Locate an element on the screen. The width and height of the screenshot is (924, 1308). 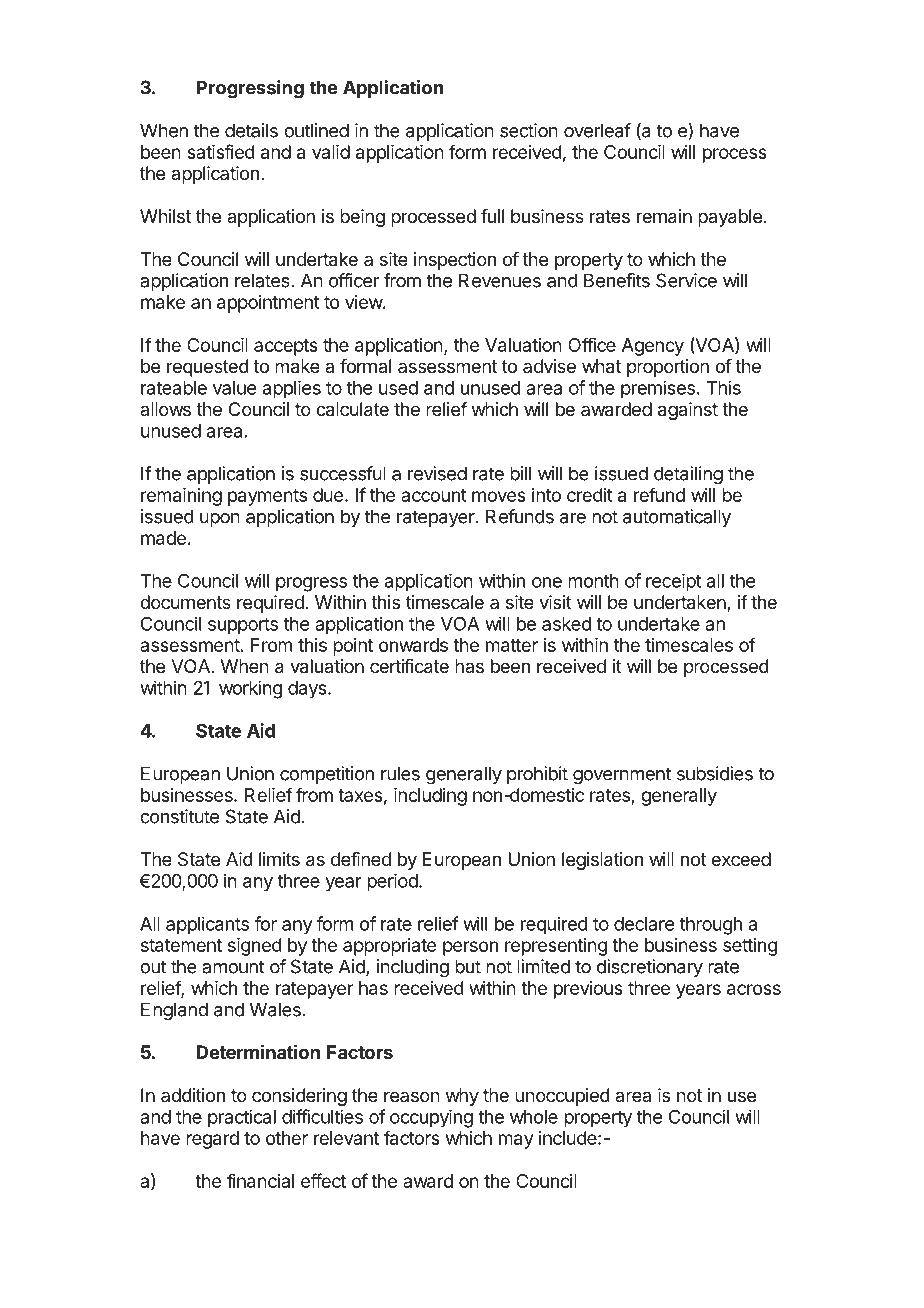
regard is located at coordinates (212, 1140).
